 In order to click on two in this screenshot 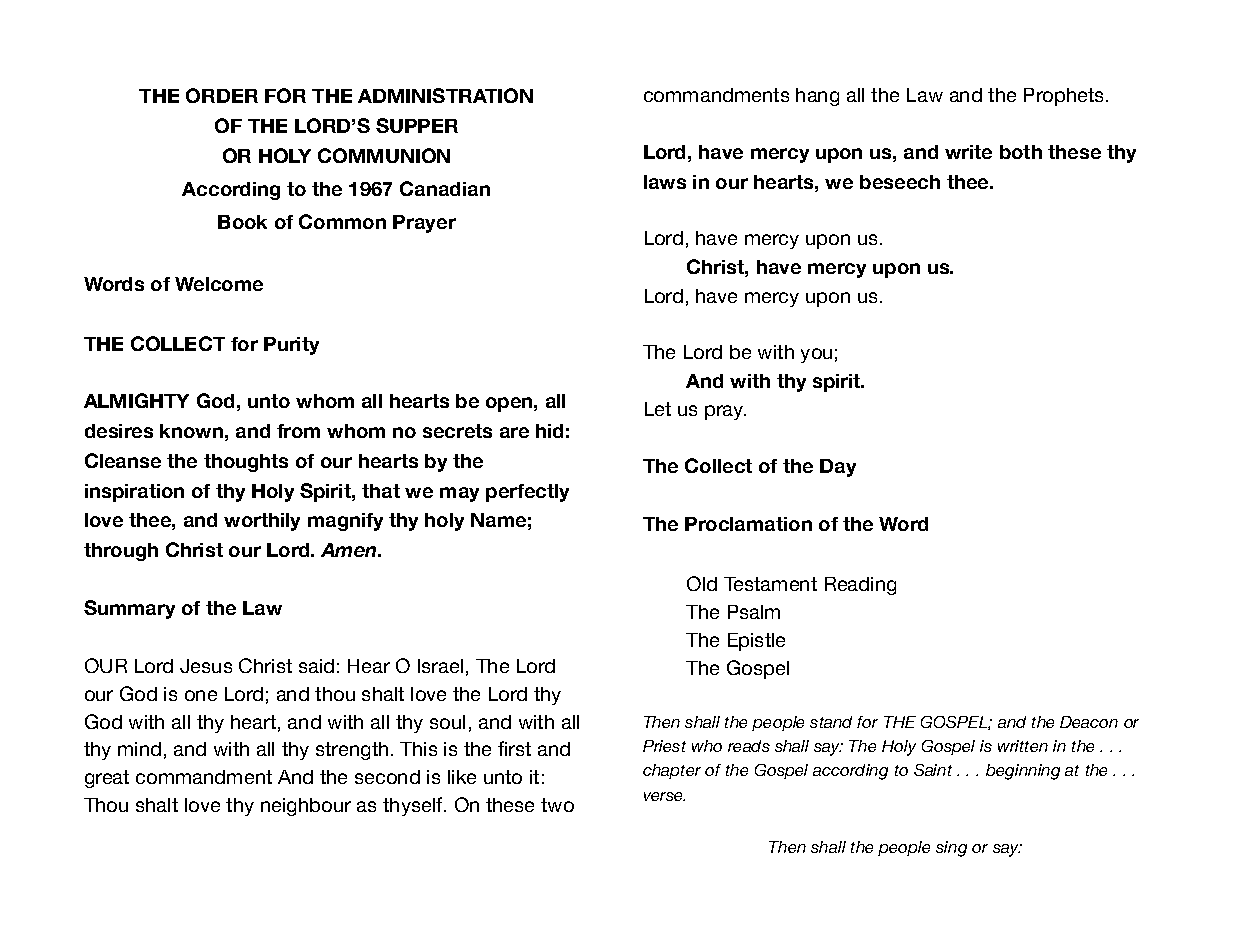, I will do `click(557, 805)`.
